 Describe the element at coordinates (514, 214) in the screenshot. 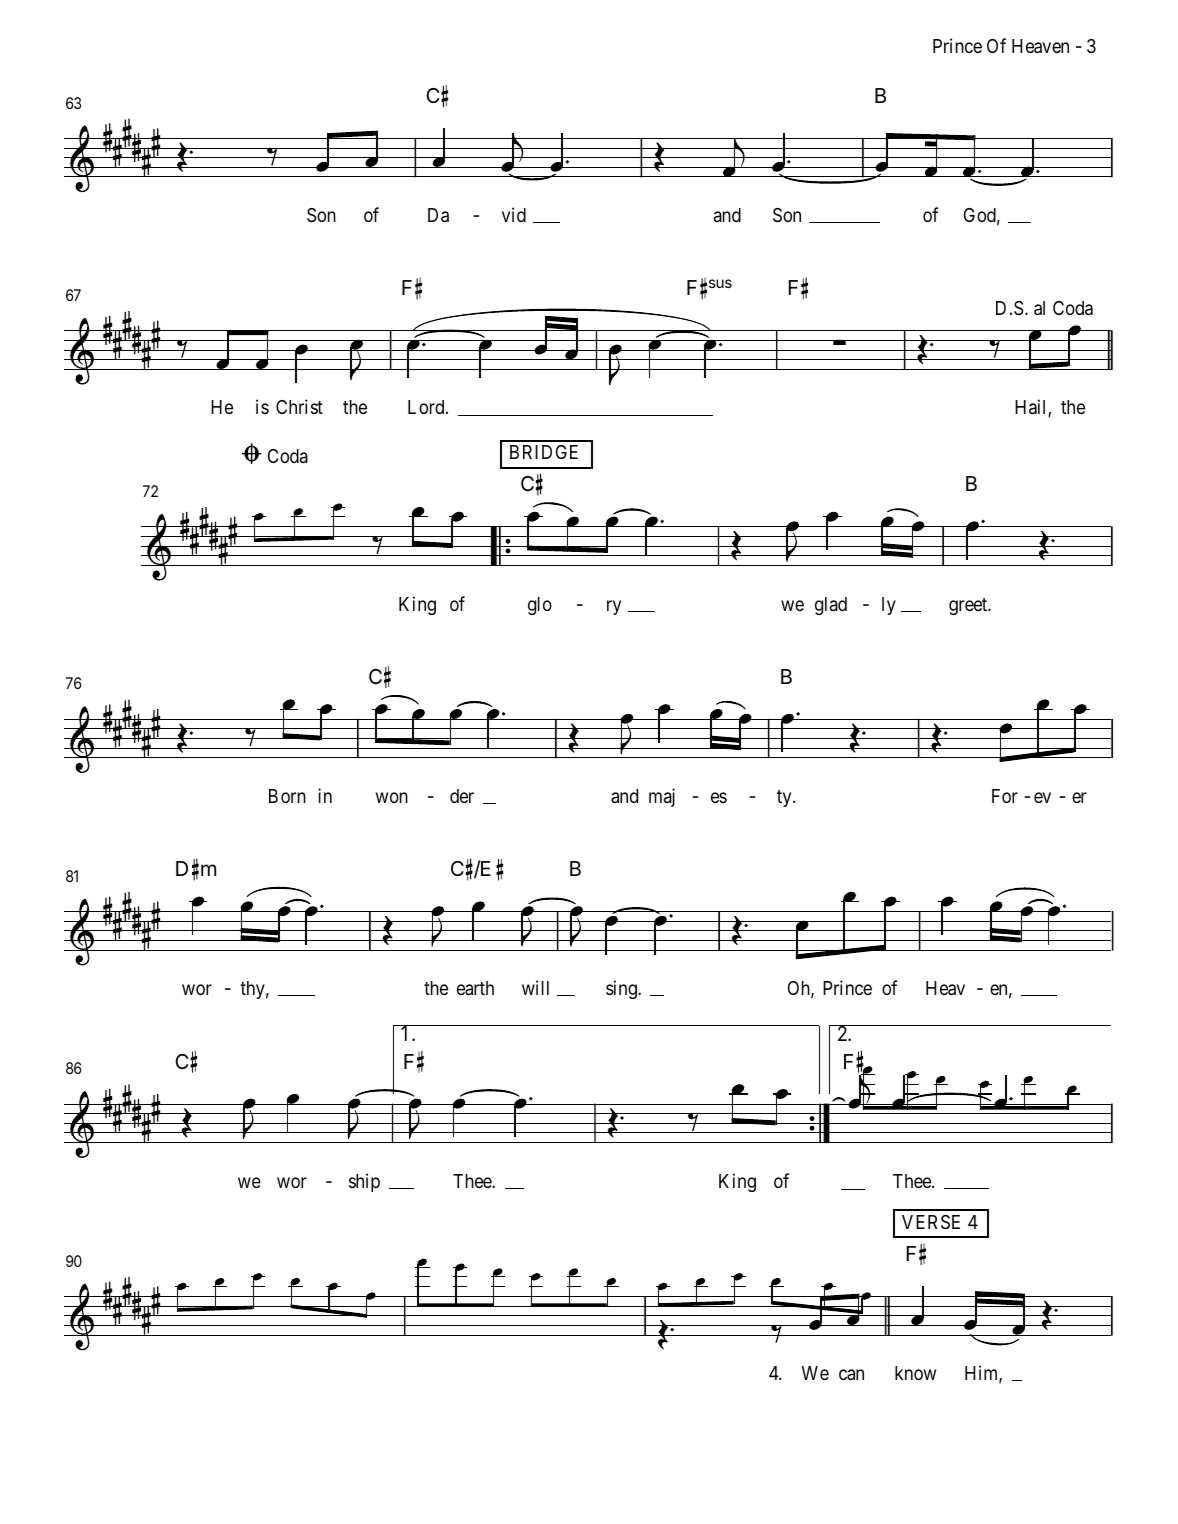

I see `vid` at that location.
